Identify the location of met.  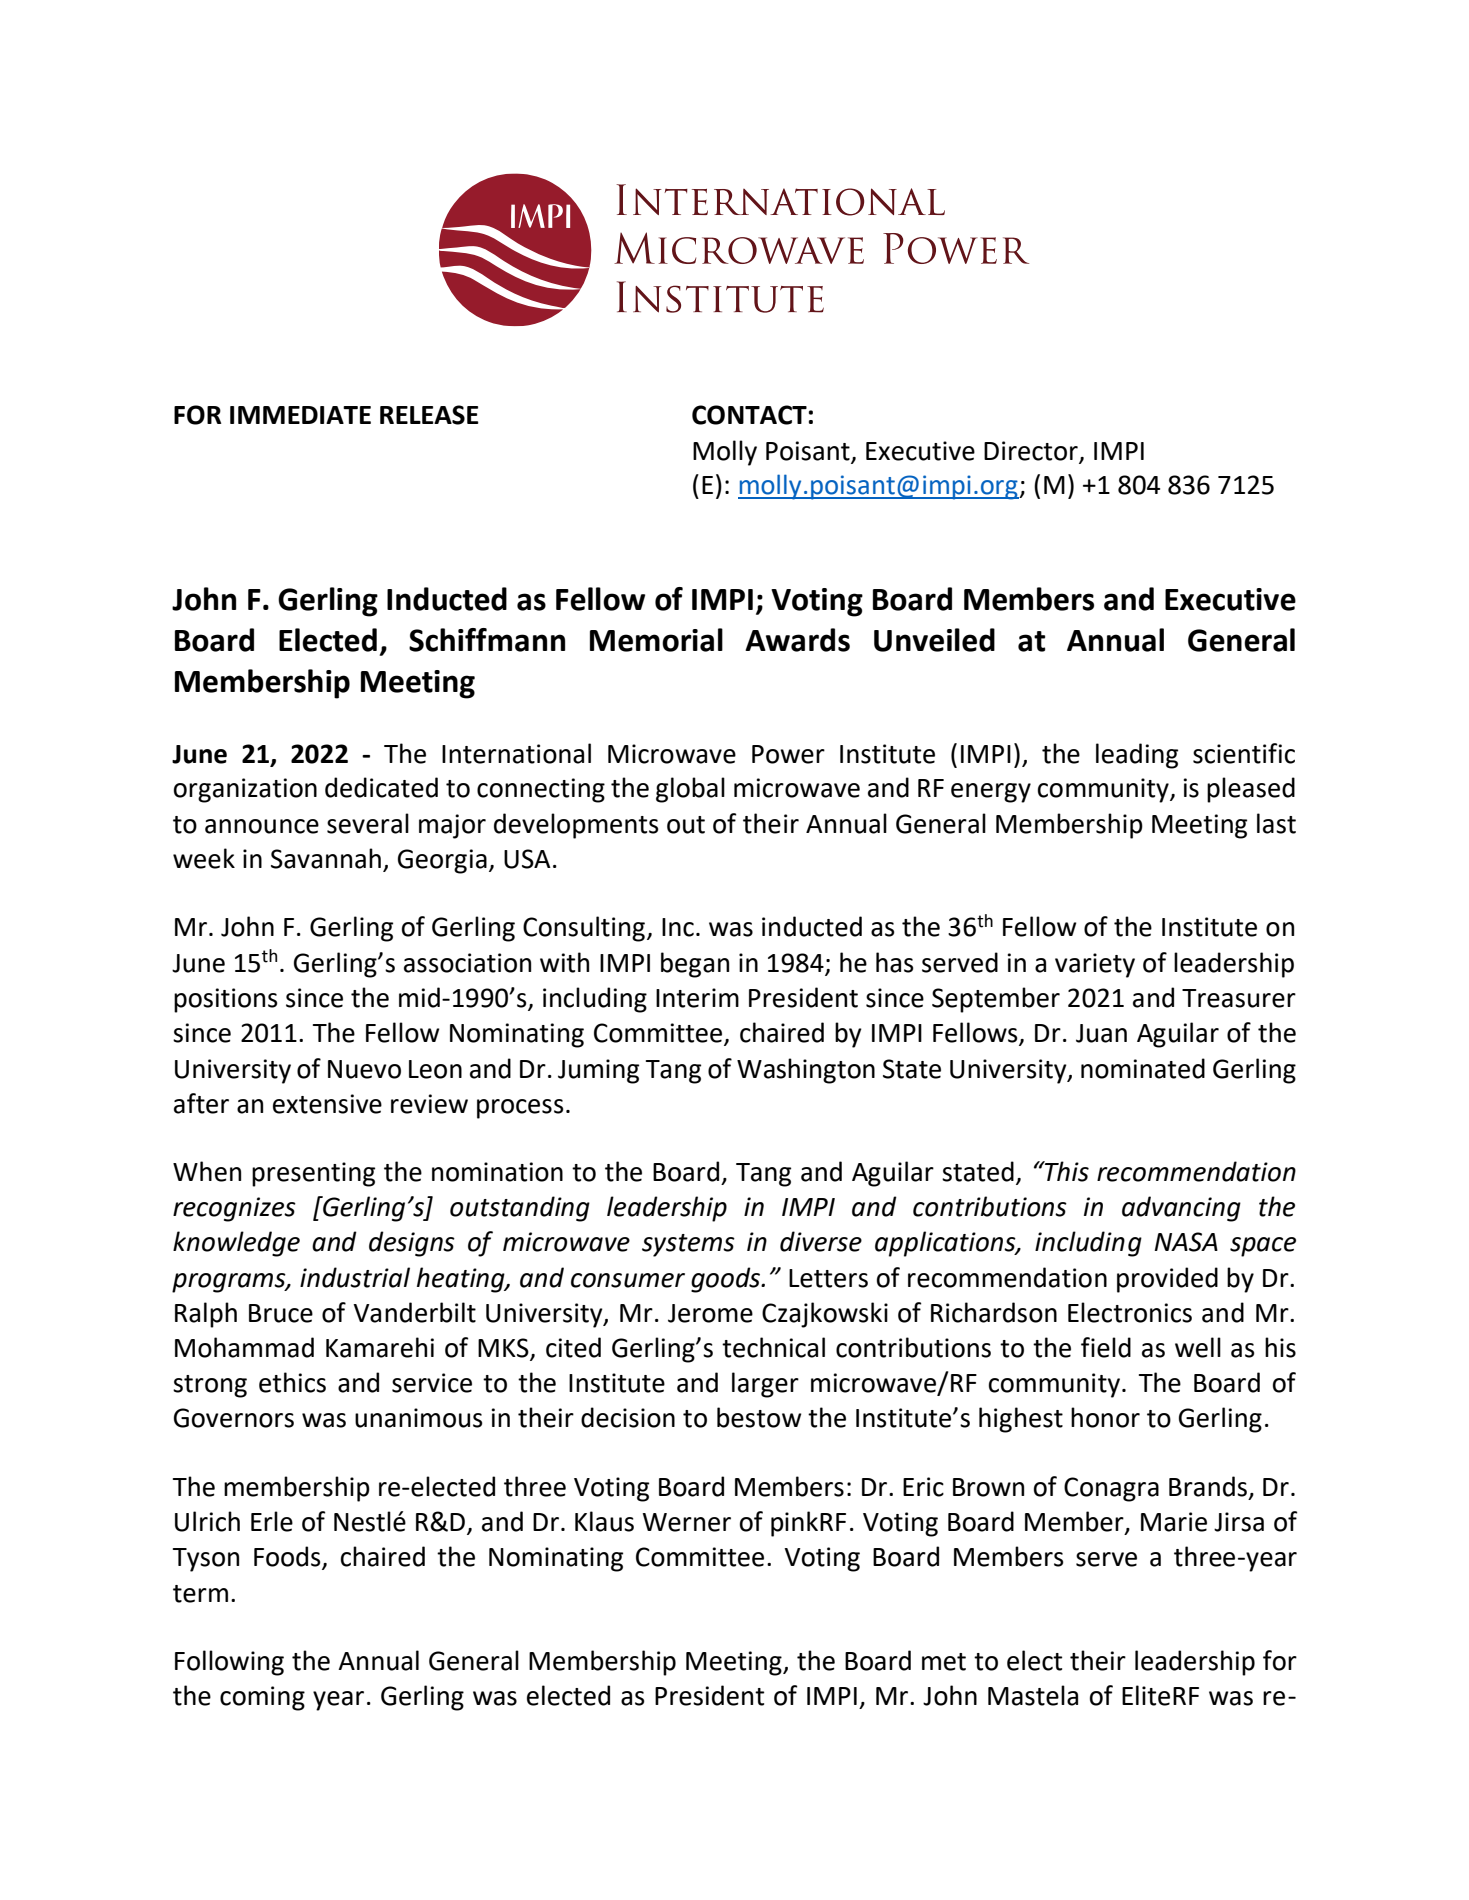
(944, 1662).
